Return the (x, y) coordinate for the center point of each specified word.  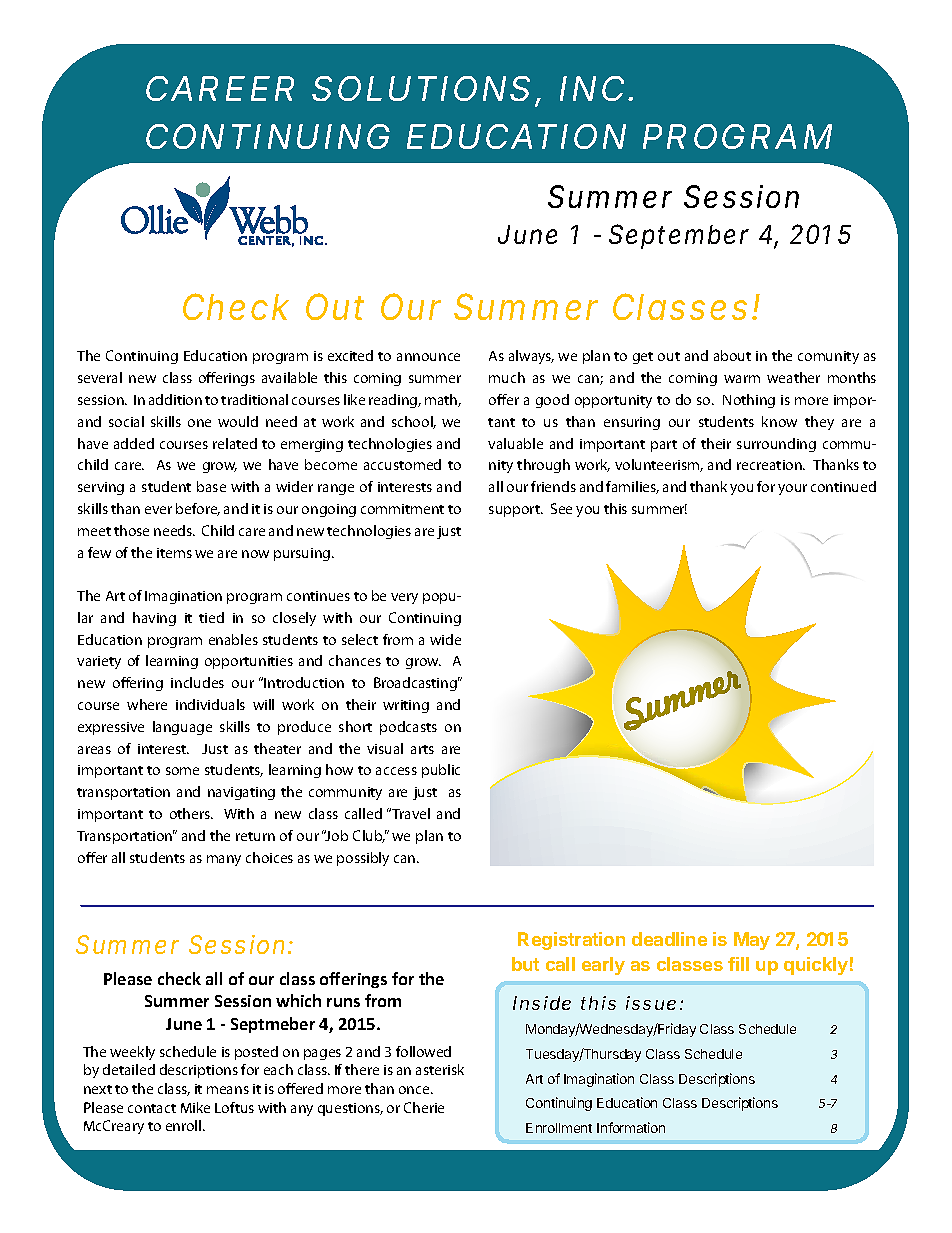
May (752, 941)
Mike (195, 1107)
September (679, 236)
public (441, 771)
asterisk (440, 1069)
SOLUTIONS (421, 88)
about (732, 355)
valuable (515, 443)
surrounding (776, 445)
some (182, 771)
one (199, 423)
